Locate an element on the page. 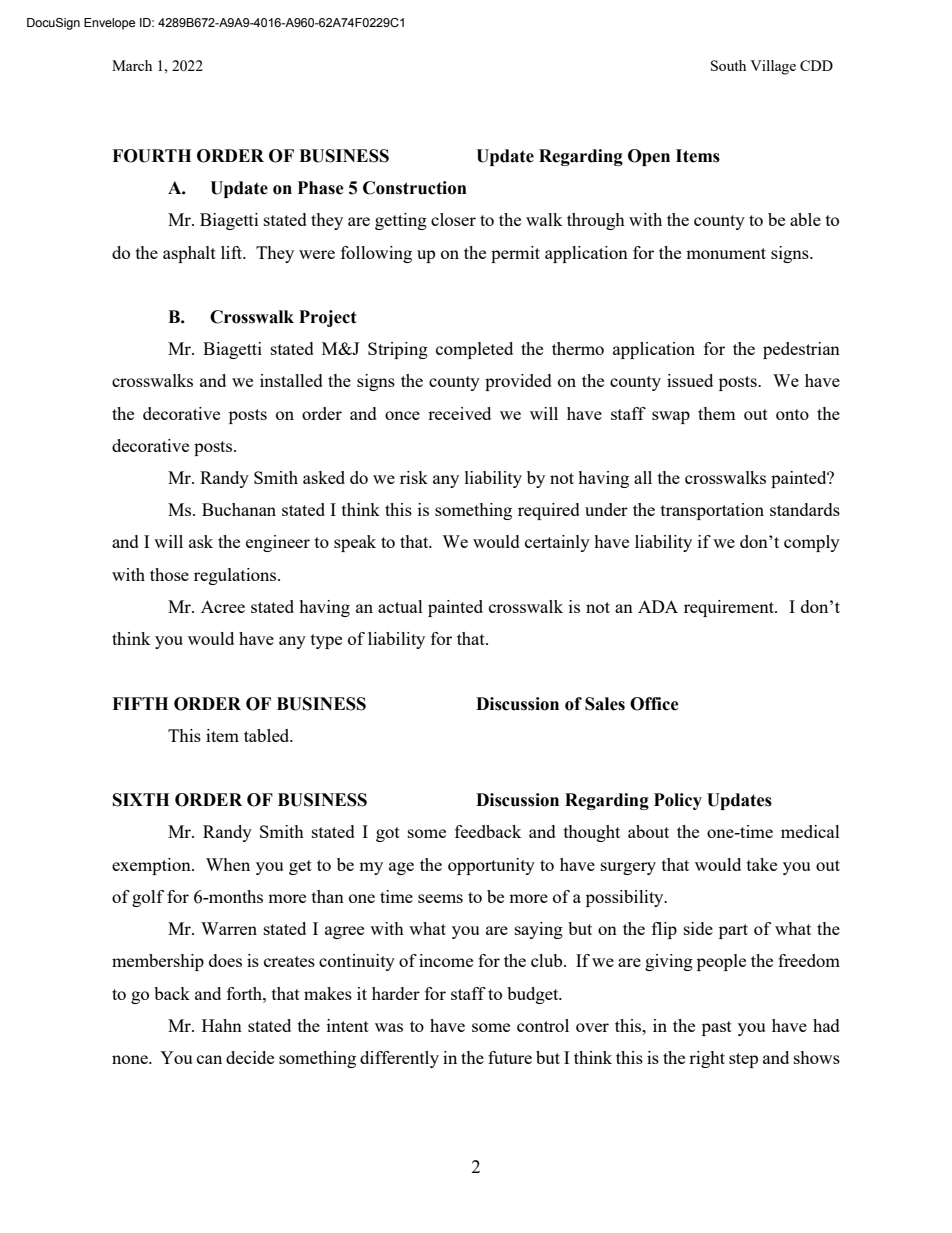 This page has width=952, height=1233. South is located at coordinates (728, 65).
